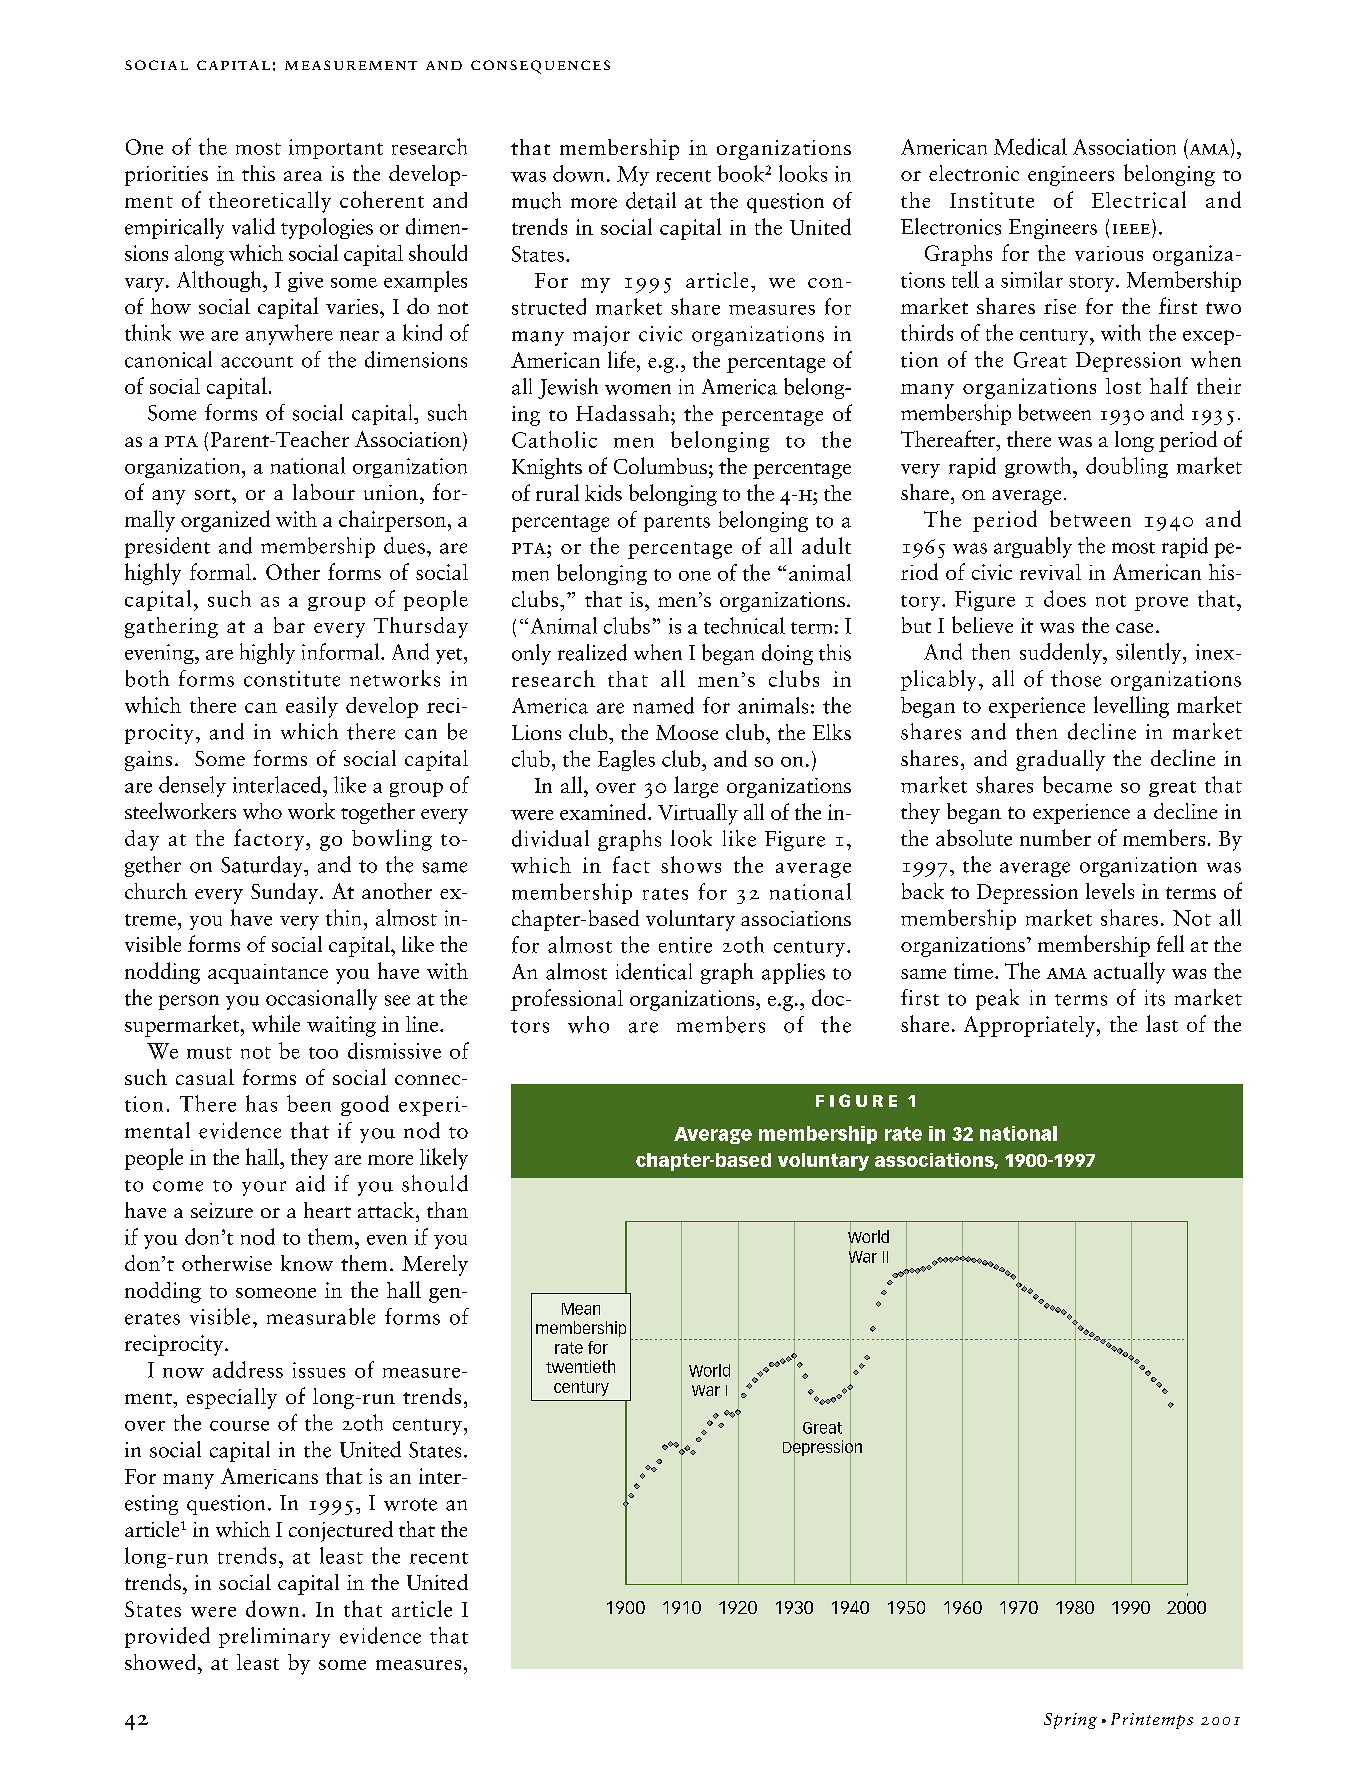 The width and height of the screenshot is (1366, 1780). Describe the element at coordinates (1030, 146) in the screenshot. I see `Medical` at that location.
